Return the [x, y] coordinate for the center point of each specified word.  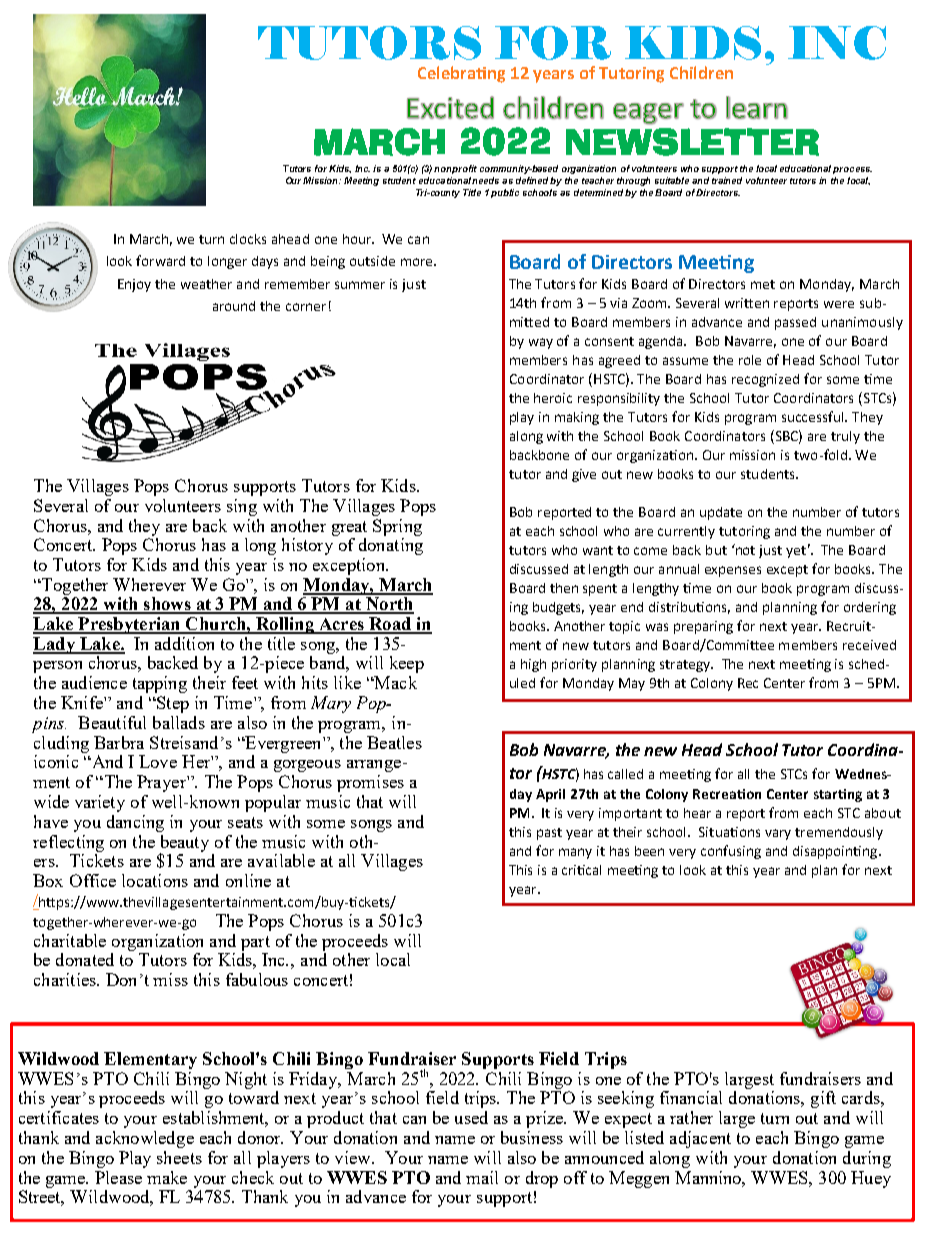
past [549, 834]
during [867, 1159]
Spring [397, 527]
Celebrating [461, 74]
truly [845, 437]
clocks [248, 239]
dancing [135, 823]
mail [482, 1177]
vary [778, 834]
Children [701, 72]
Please [118, 1177]
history [307, 546]
